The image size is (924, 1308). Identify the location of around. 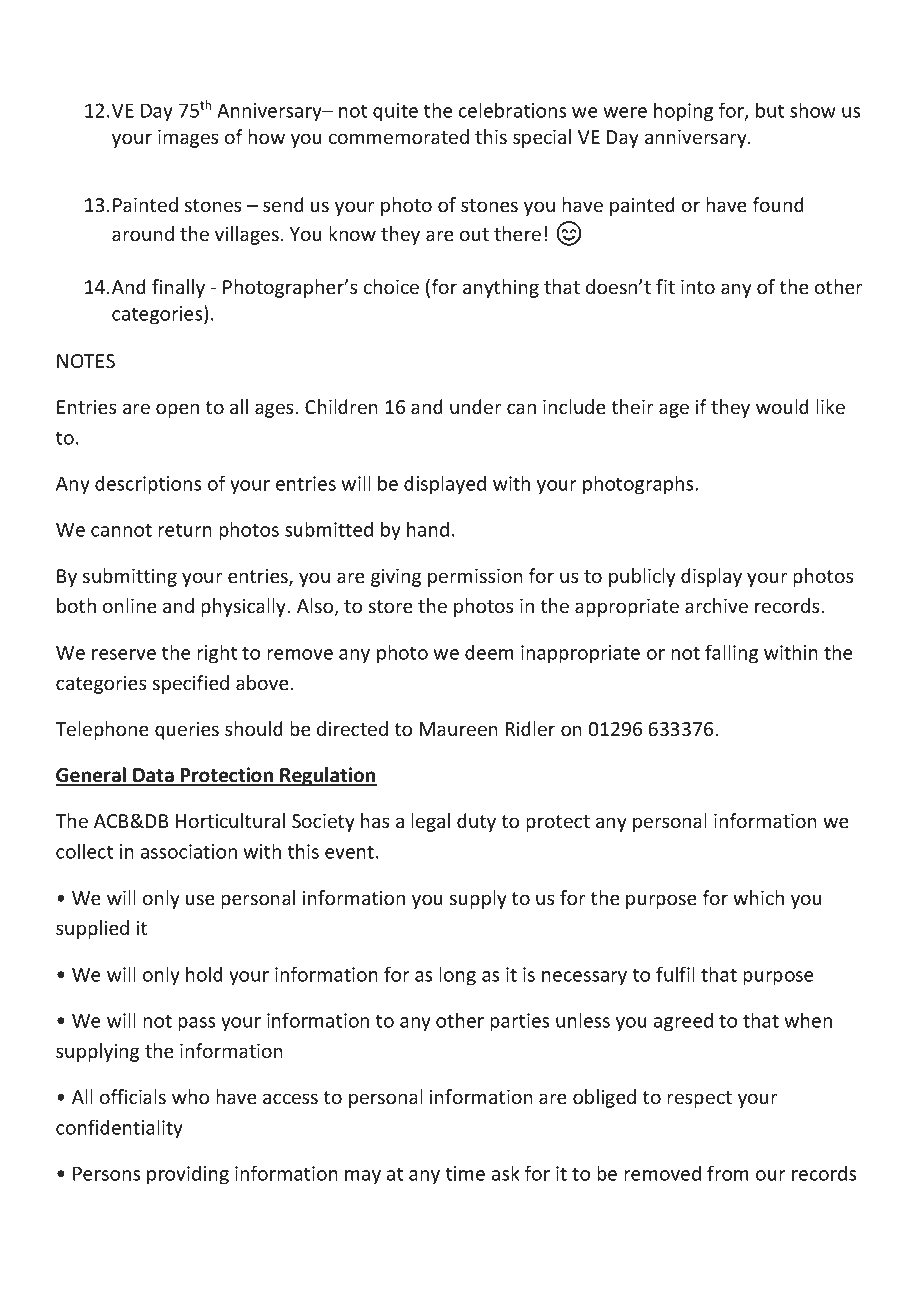
(143, 233).
